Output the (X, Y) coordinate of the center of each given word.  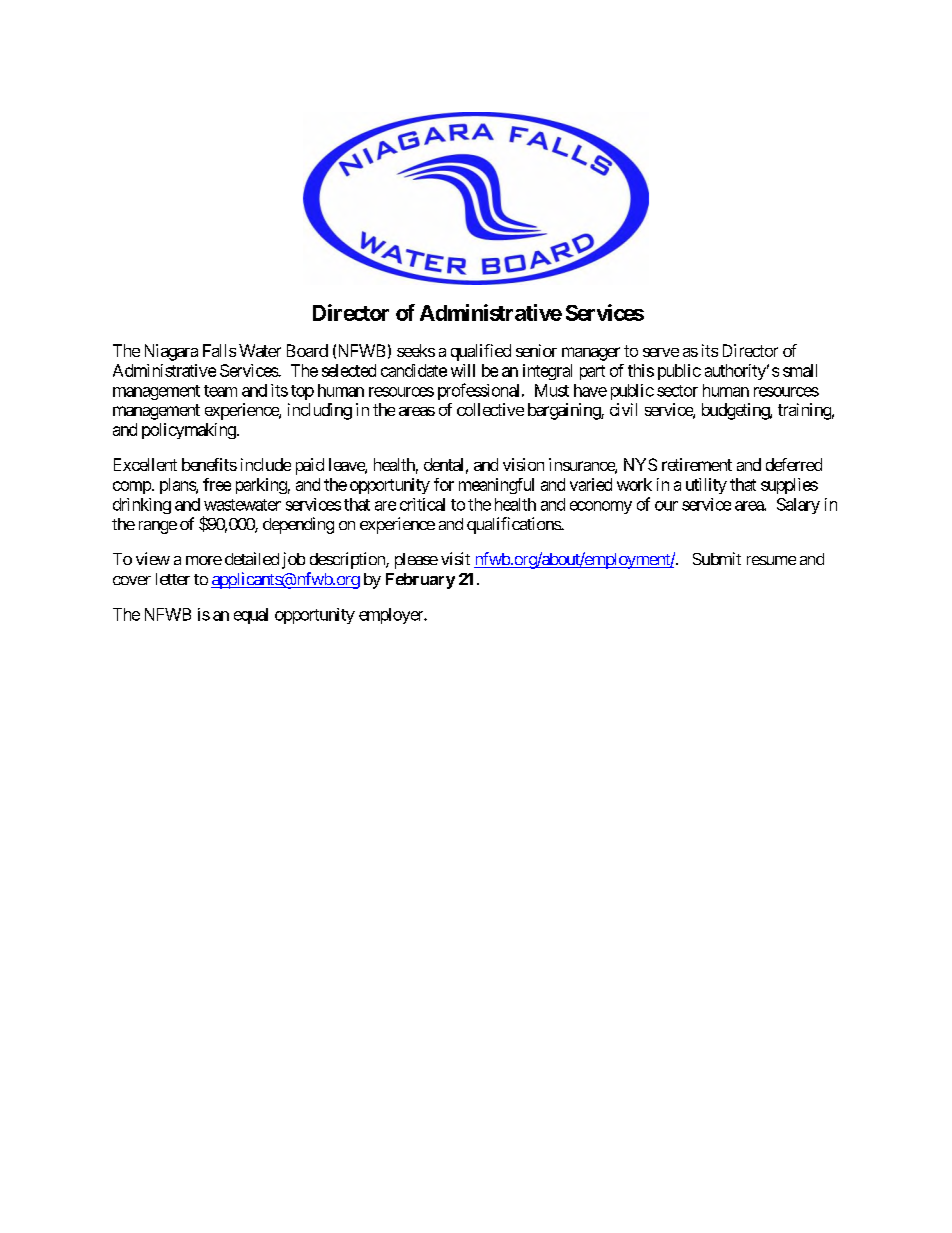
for (444, 484)
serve (661, 352)
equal (251, 616)
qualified (481, 352)
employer (392, 616)
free (217, 484)
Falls (219, 350)
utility (706, 486)
